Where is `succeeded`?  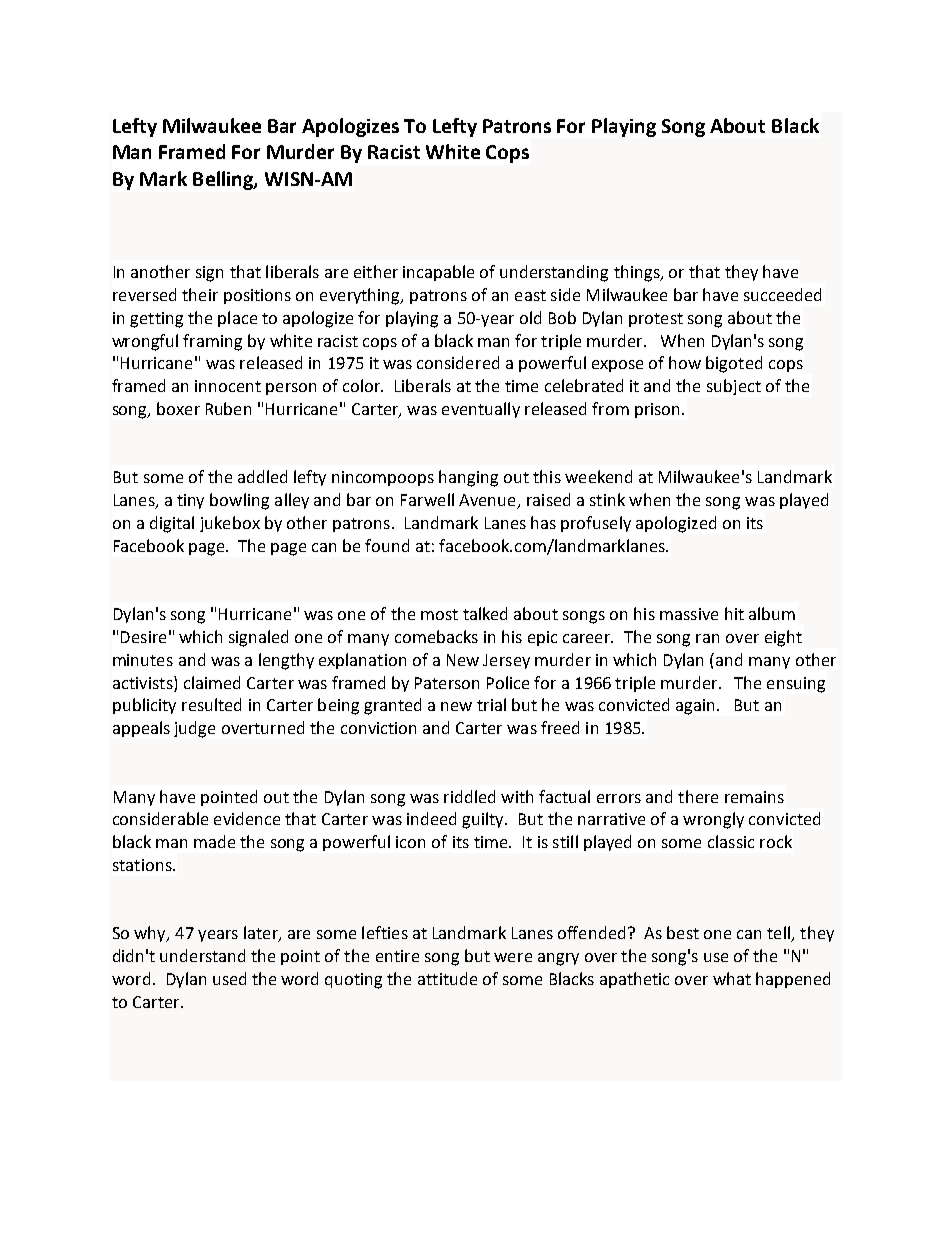 succeeded is located at coordinates (782, 294).
